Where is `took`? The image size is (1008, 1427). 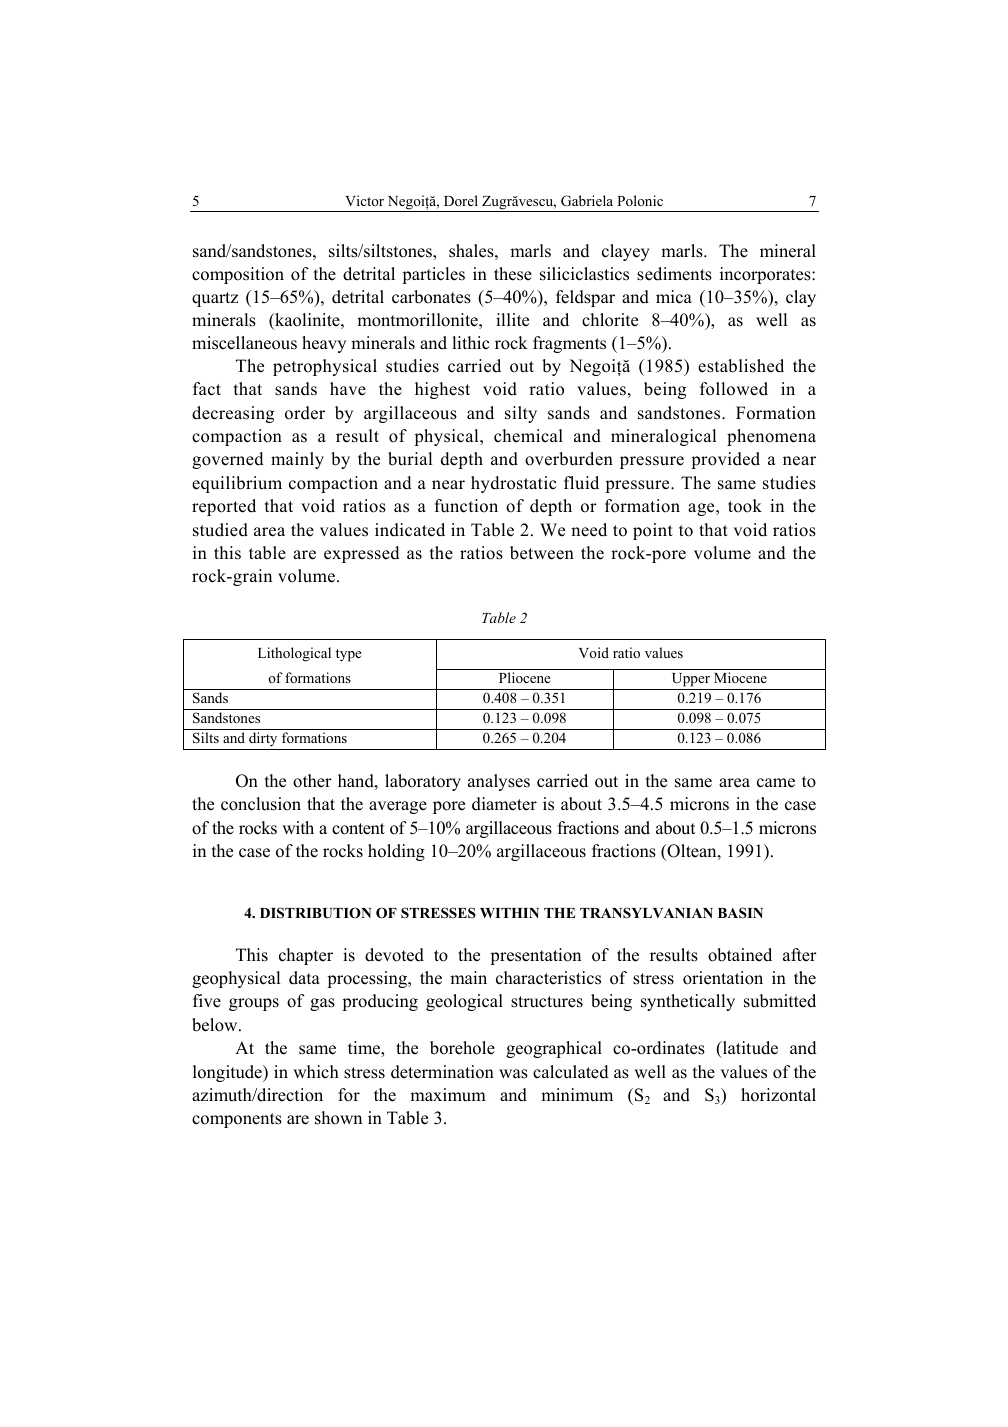 took is located at coordinates (745, 506).
